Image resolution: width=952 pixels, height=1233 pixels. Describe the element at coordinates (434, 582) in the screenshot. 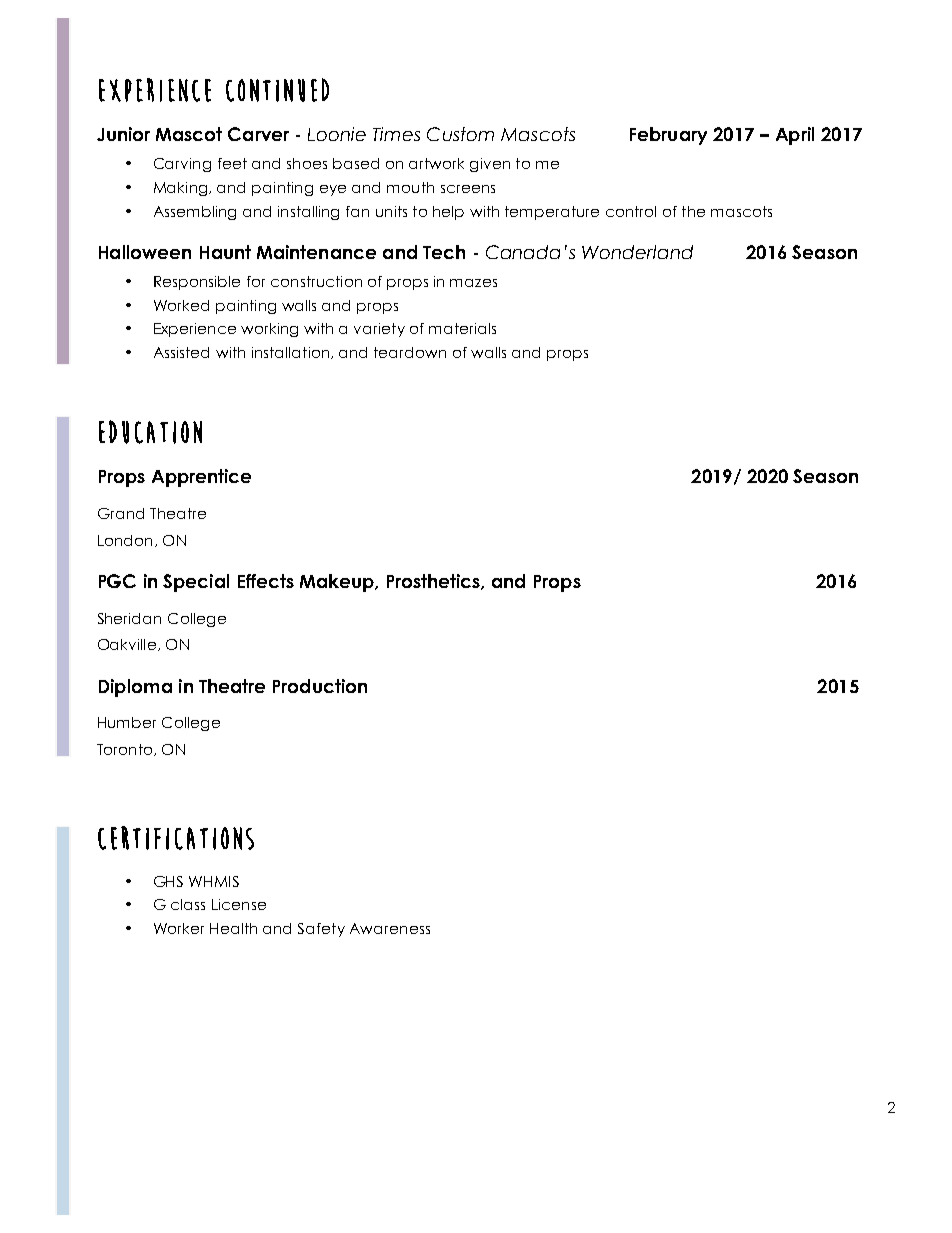

I see `Prosthetics` at that location.
